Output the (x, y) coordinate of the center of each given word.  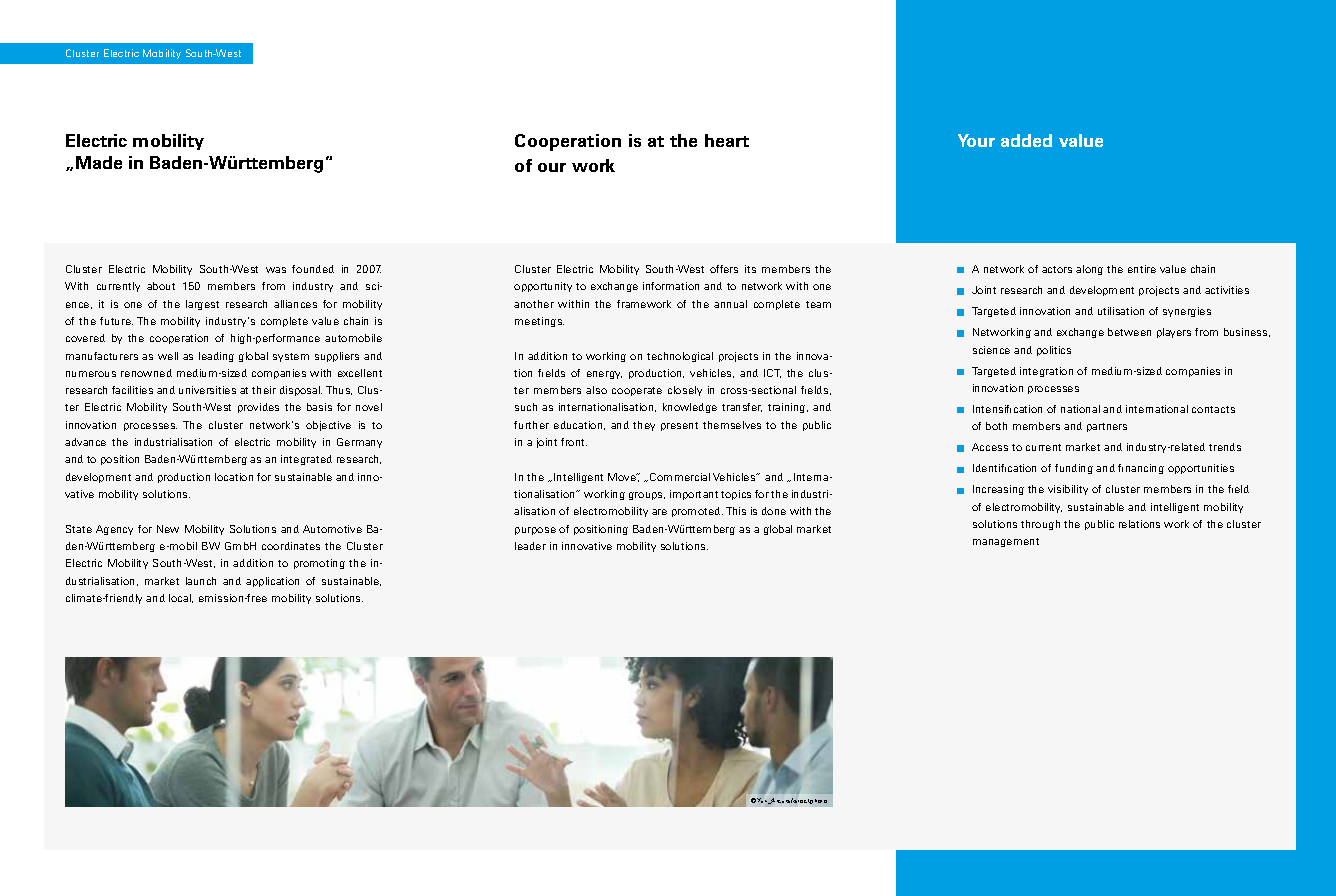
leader (530, 546)
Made (99, 162)
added (1026, 140)
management (1006, 542)
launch (201, 581)
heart (727, 140)
